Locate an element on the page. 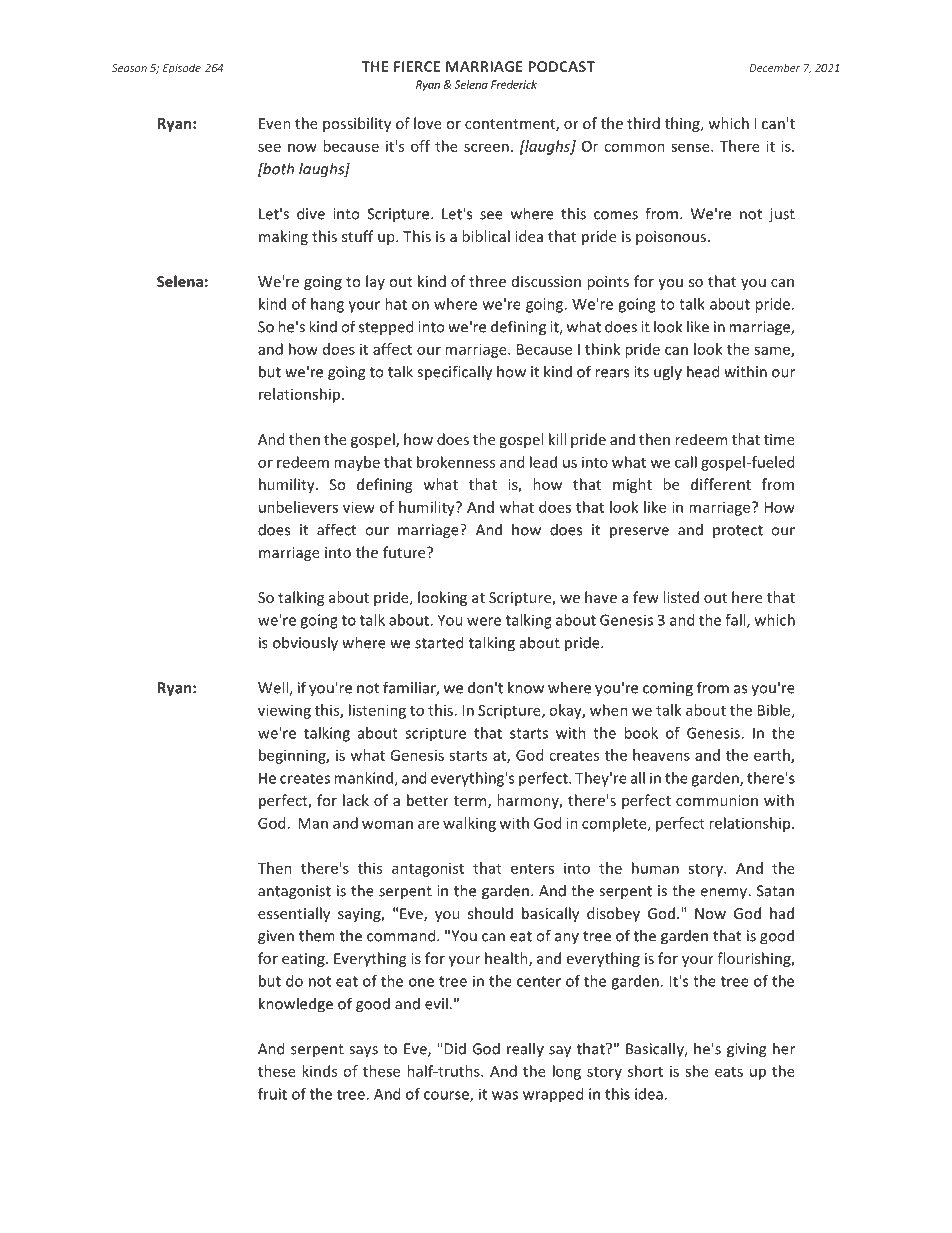  head is located at coordinates (703, 371).
